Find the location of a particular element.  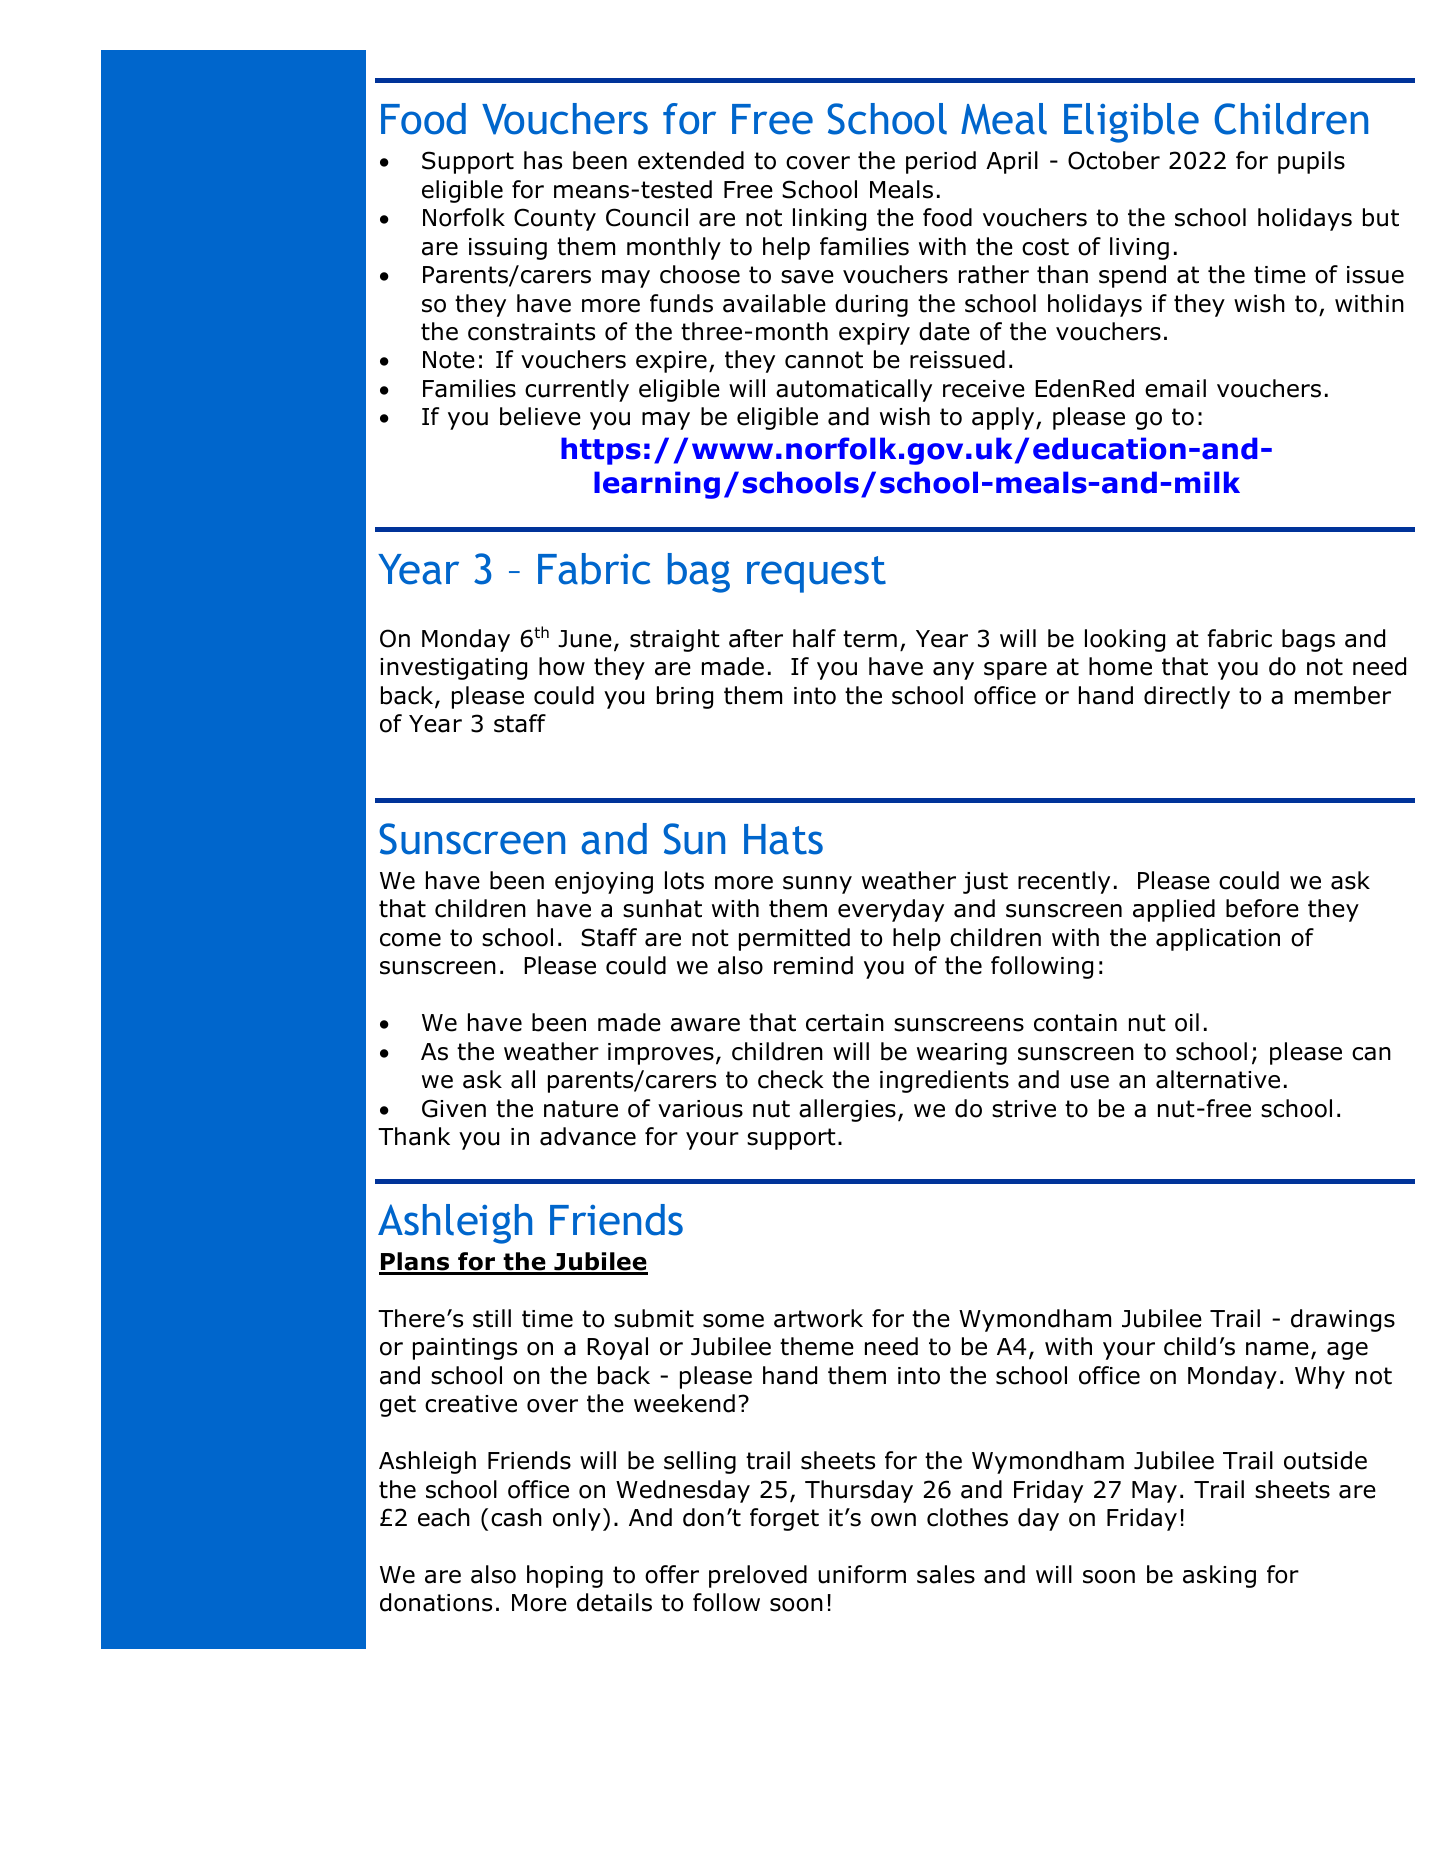

asking is located at coordinates (1219, 1576).
